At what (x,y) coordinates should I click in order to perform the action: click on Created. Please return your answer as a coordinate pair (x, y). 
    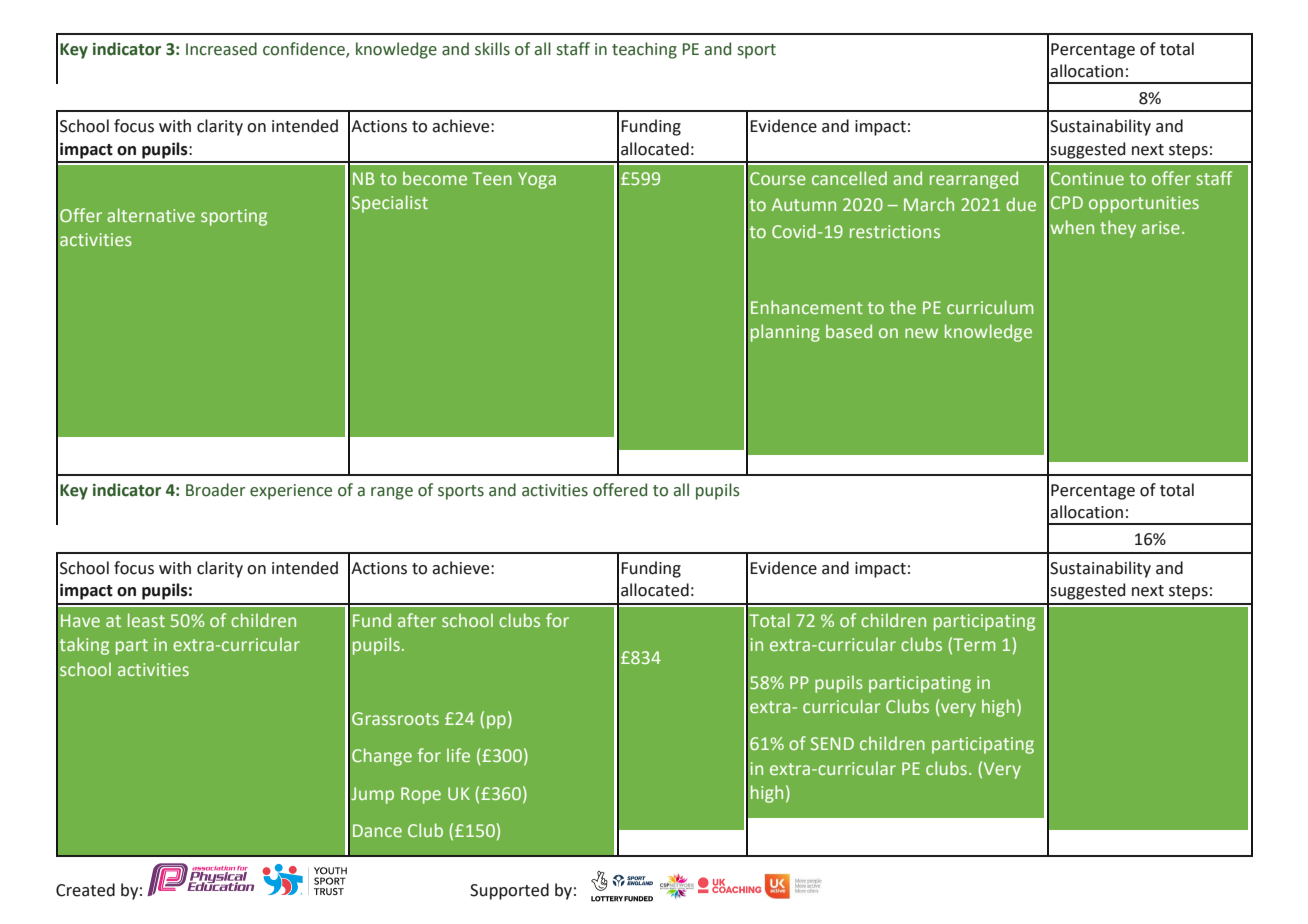
    Looking at the image, I should click on (85, 890).
